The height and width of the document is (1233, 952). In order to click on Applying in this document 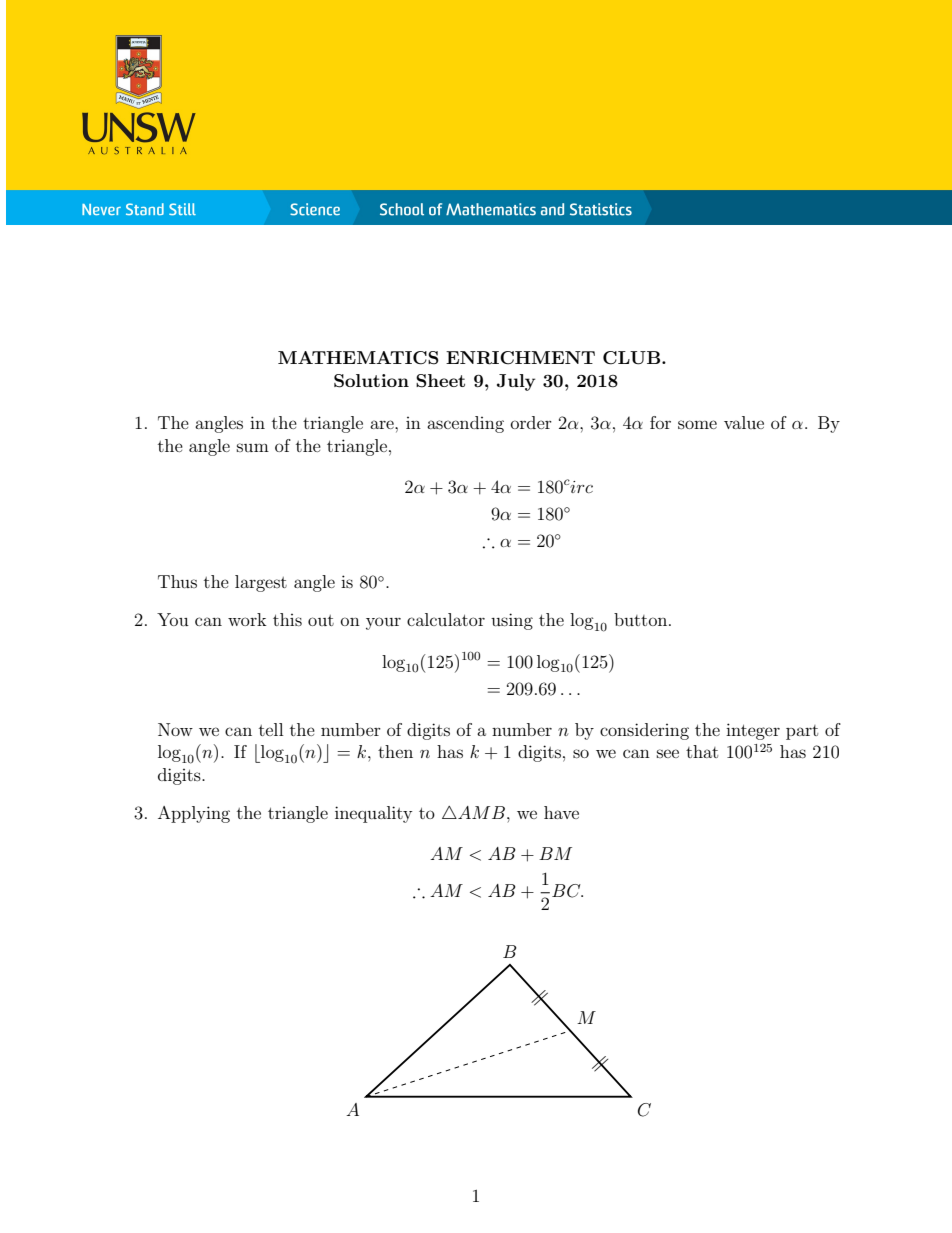, I will do `click(194, 814)`.
